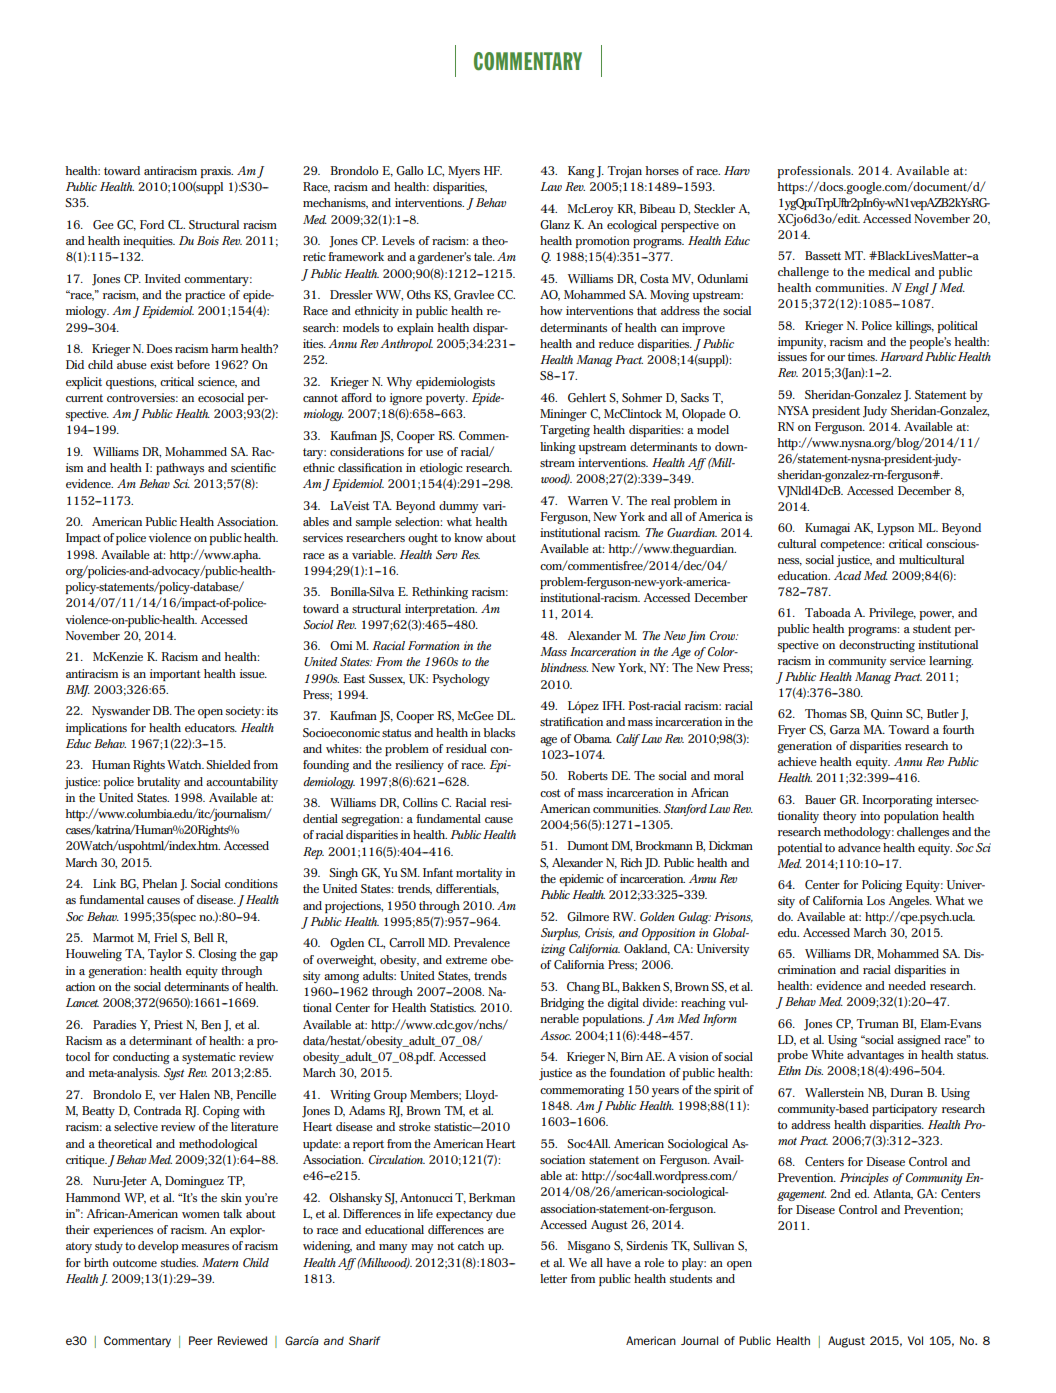  I want to click on important, so click(175, 675).
